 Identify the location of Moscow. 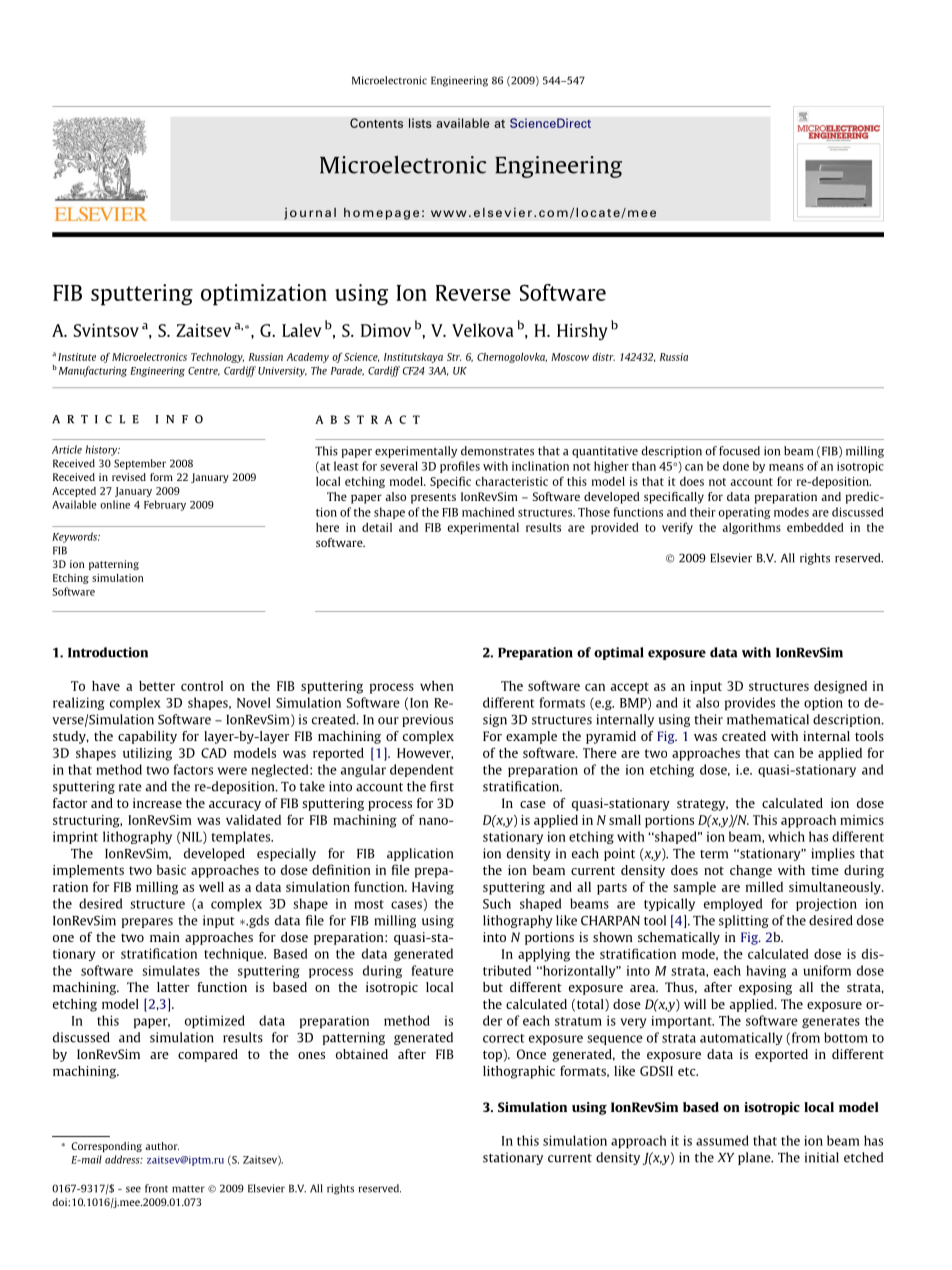
(570, 357).
